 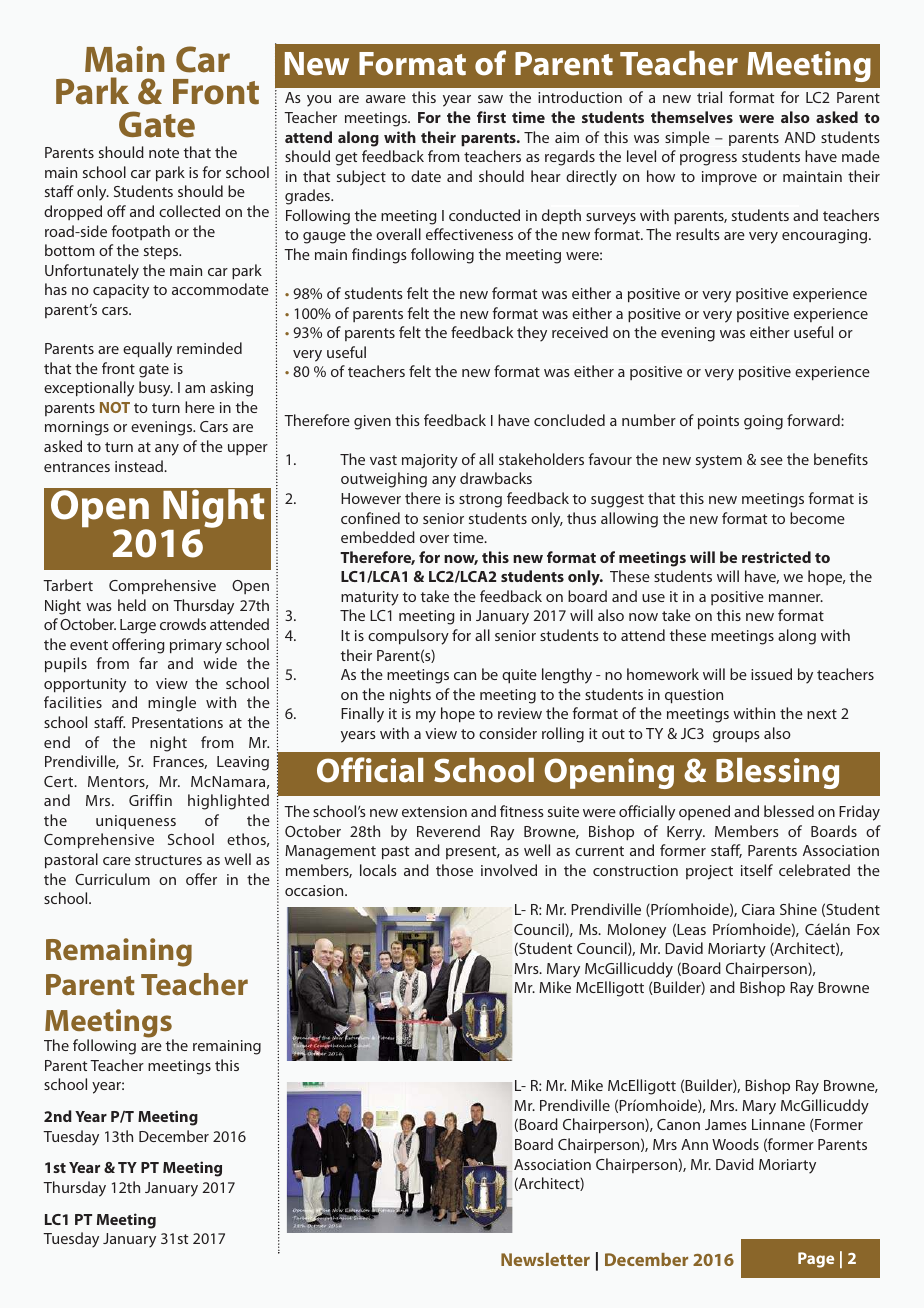 What do you see at coordinates (148, 663) in the screenshot?
I see `far` at bounding box center [148, 663].
